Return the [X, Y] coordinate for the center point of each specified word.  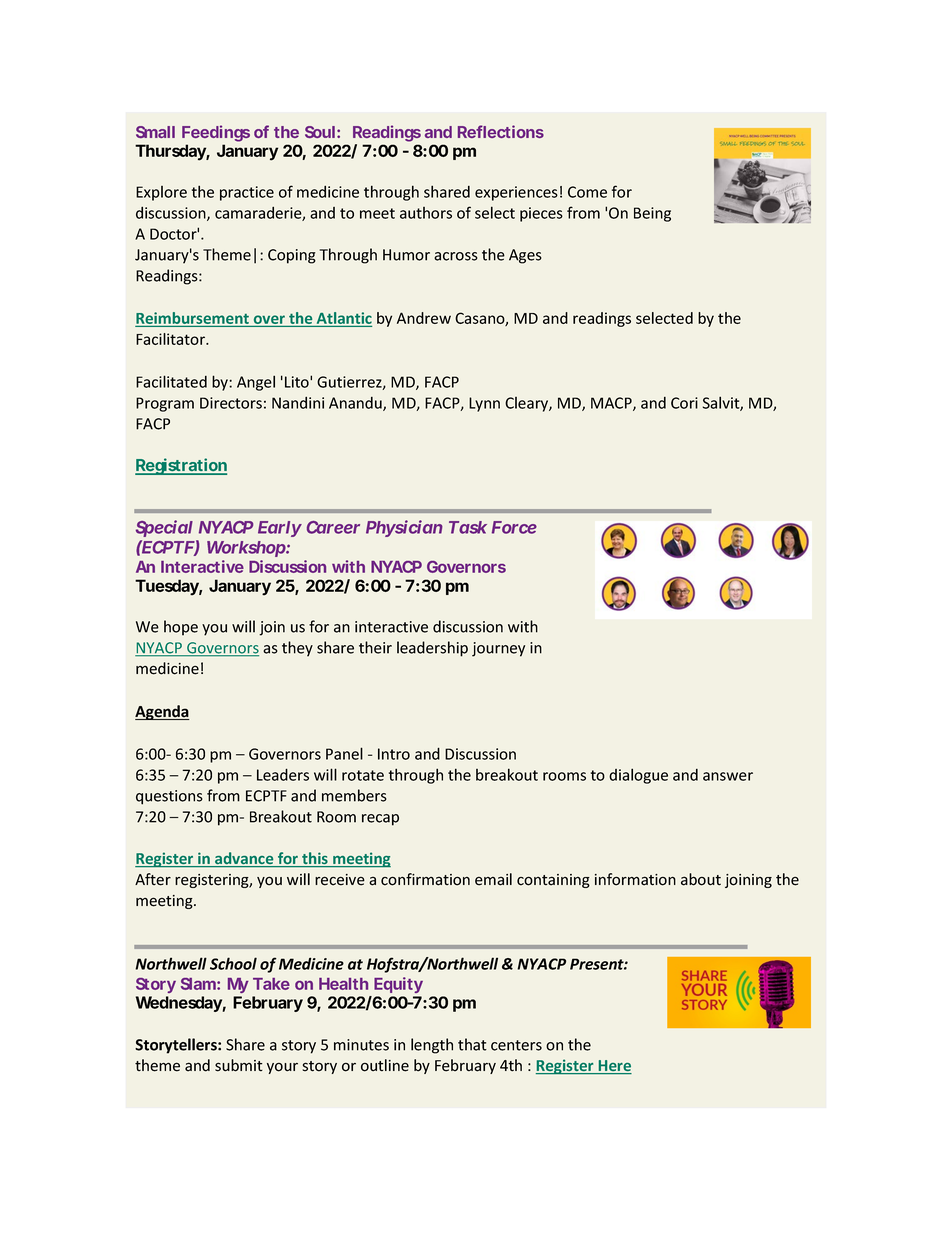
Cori [684, 403]
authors [426, 213]
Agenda [162, 712]
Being [652, 214]
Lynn [484, 404]
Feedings [216, 133]
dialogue [638, 776]
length [432, 1046]
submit [239, 1065]
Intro [394, 754]
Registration [181, 466]
